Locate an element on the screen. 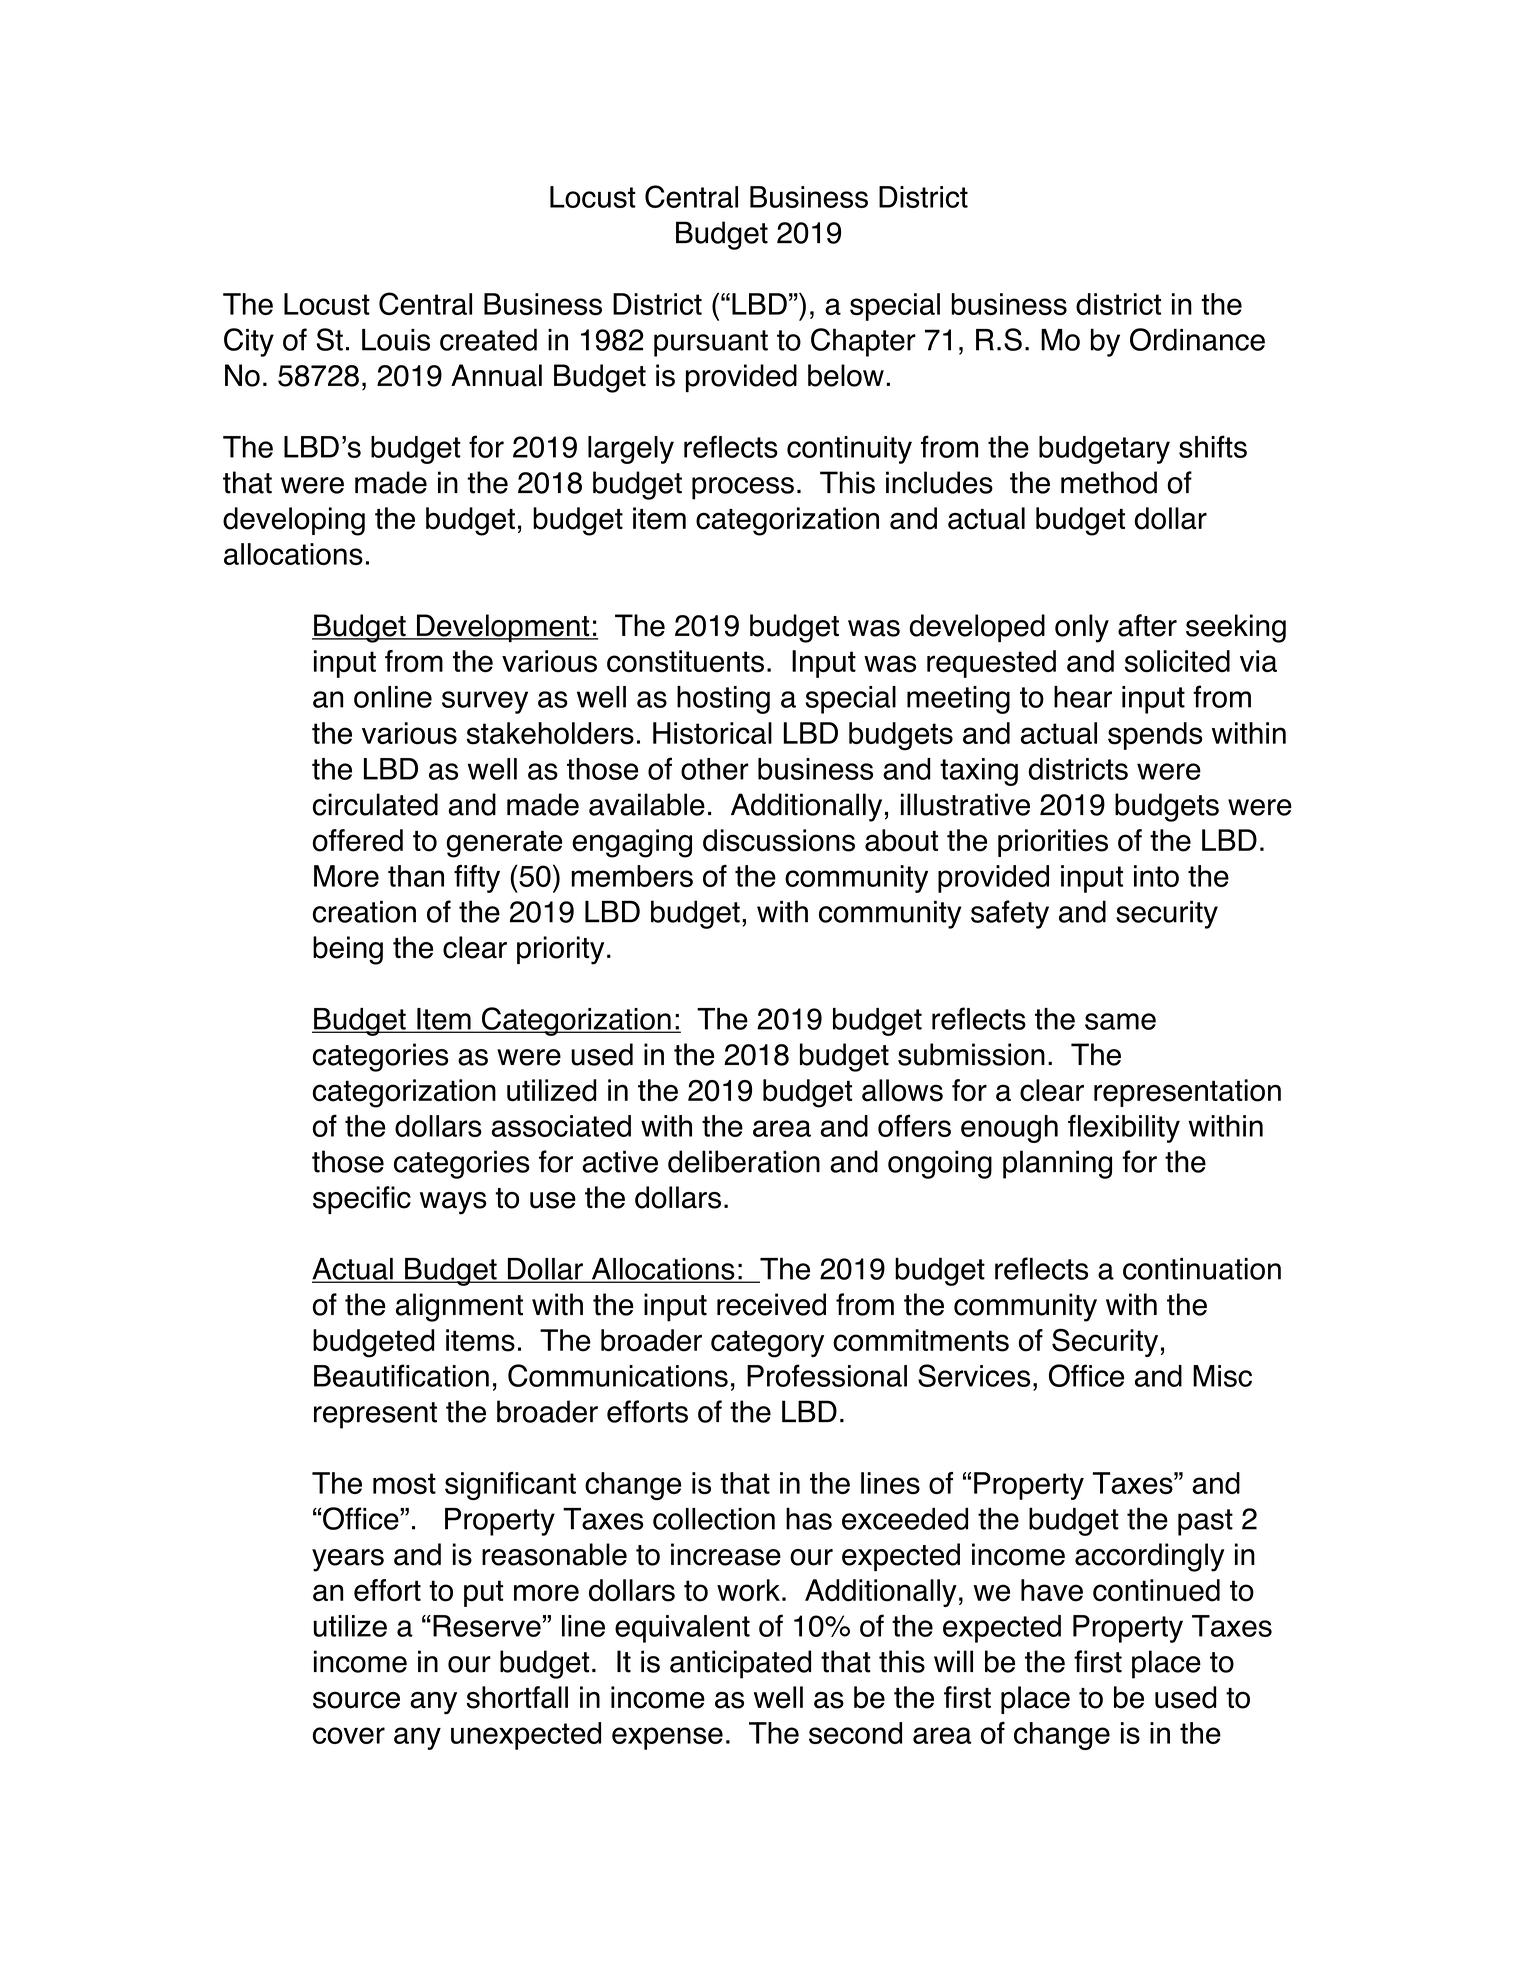  being is located at coordinates (348, 950).
